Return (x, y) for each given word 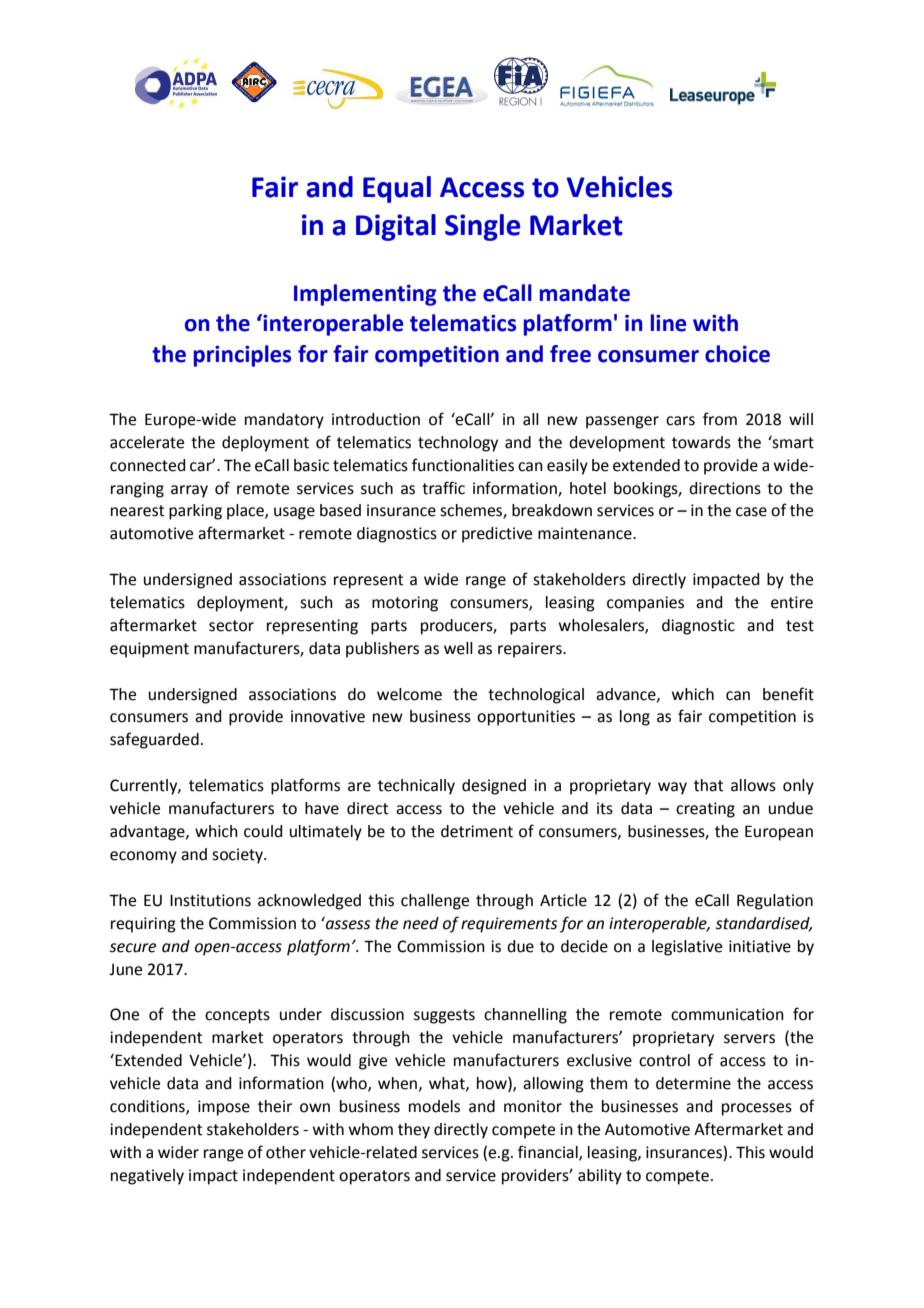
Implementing (365, 295)
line (668, 323)
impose (224, 1108)
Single (482, 227)
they (414, 1131)
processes (757, 1109)
